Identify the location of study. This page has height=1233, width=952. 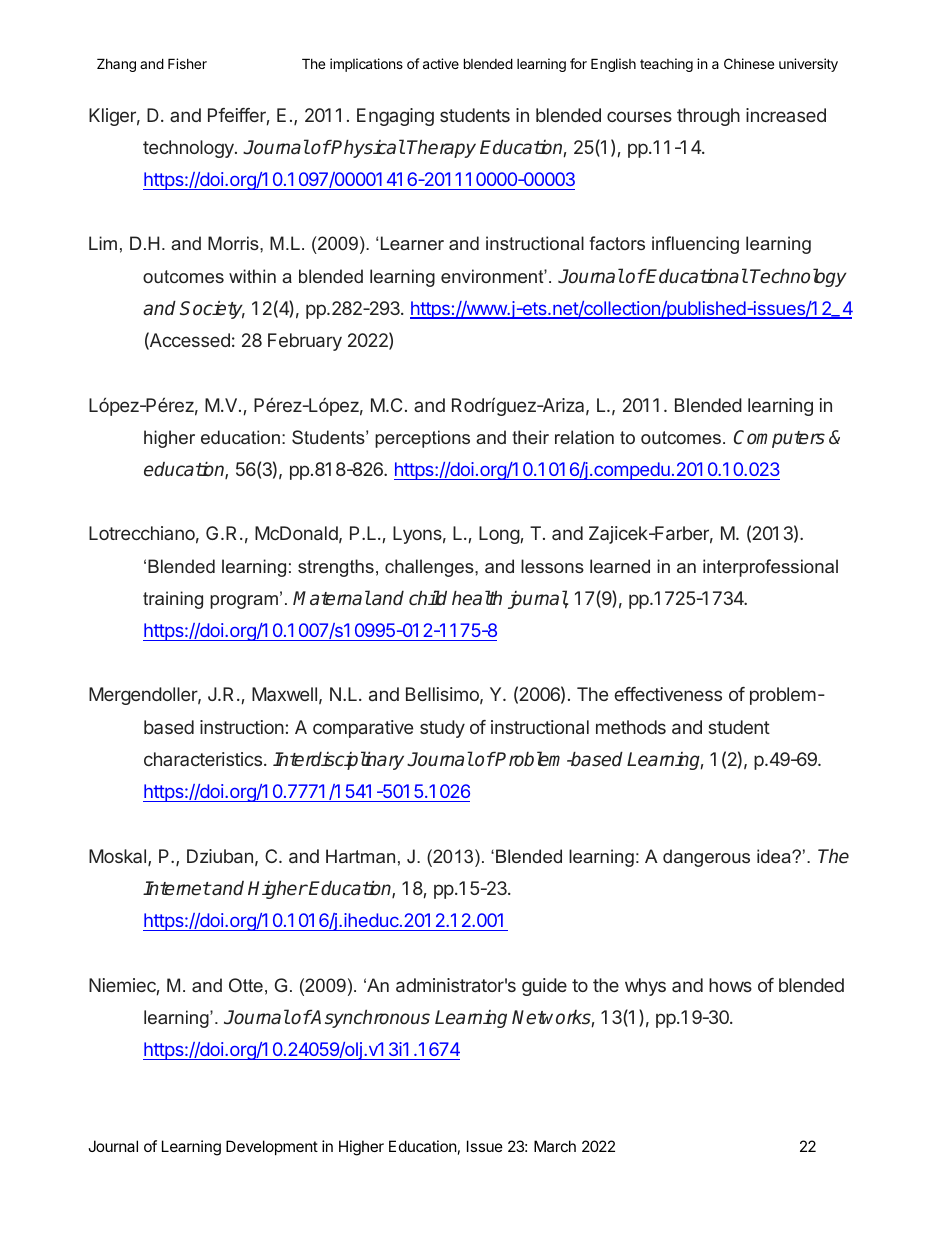
(442, 729).
